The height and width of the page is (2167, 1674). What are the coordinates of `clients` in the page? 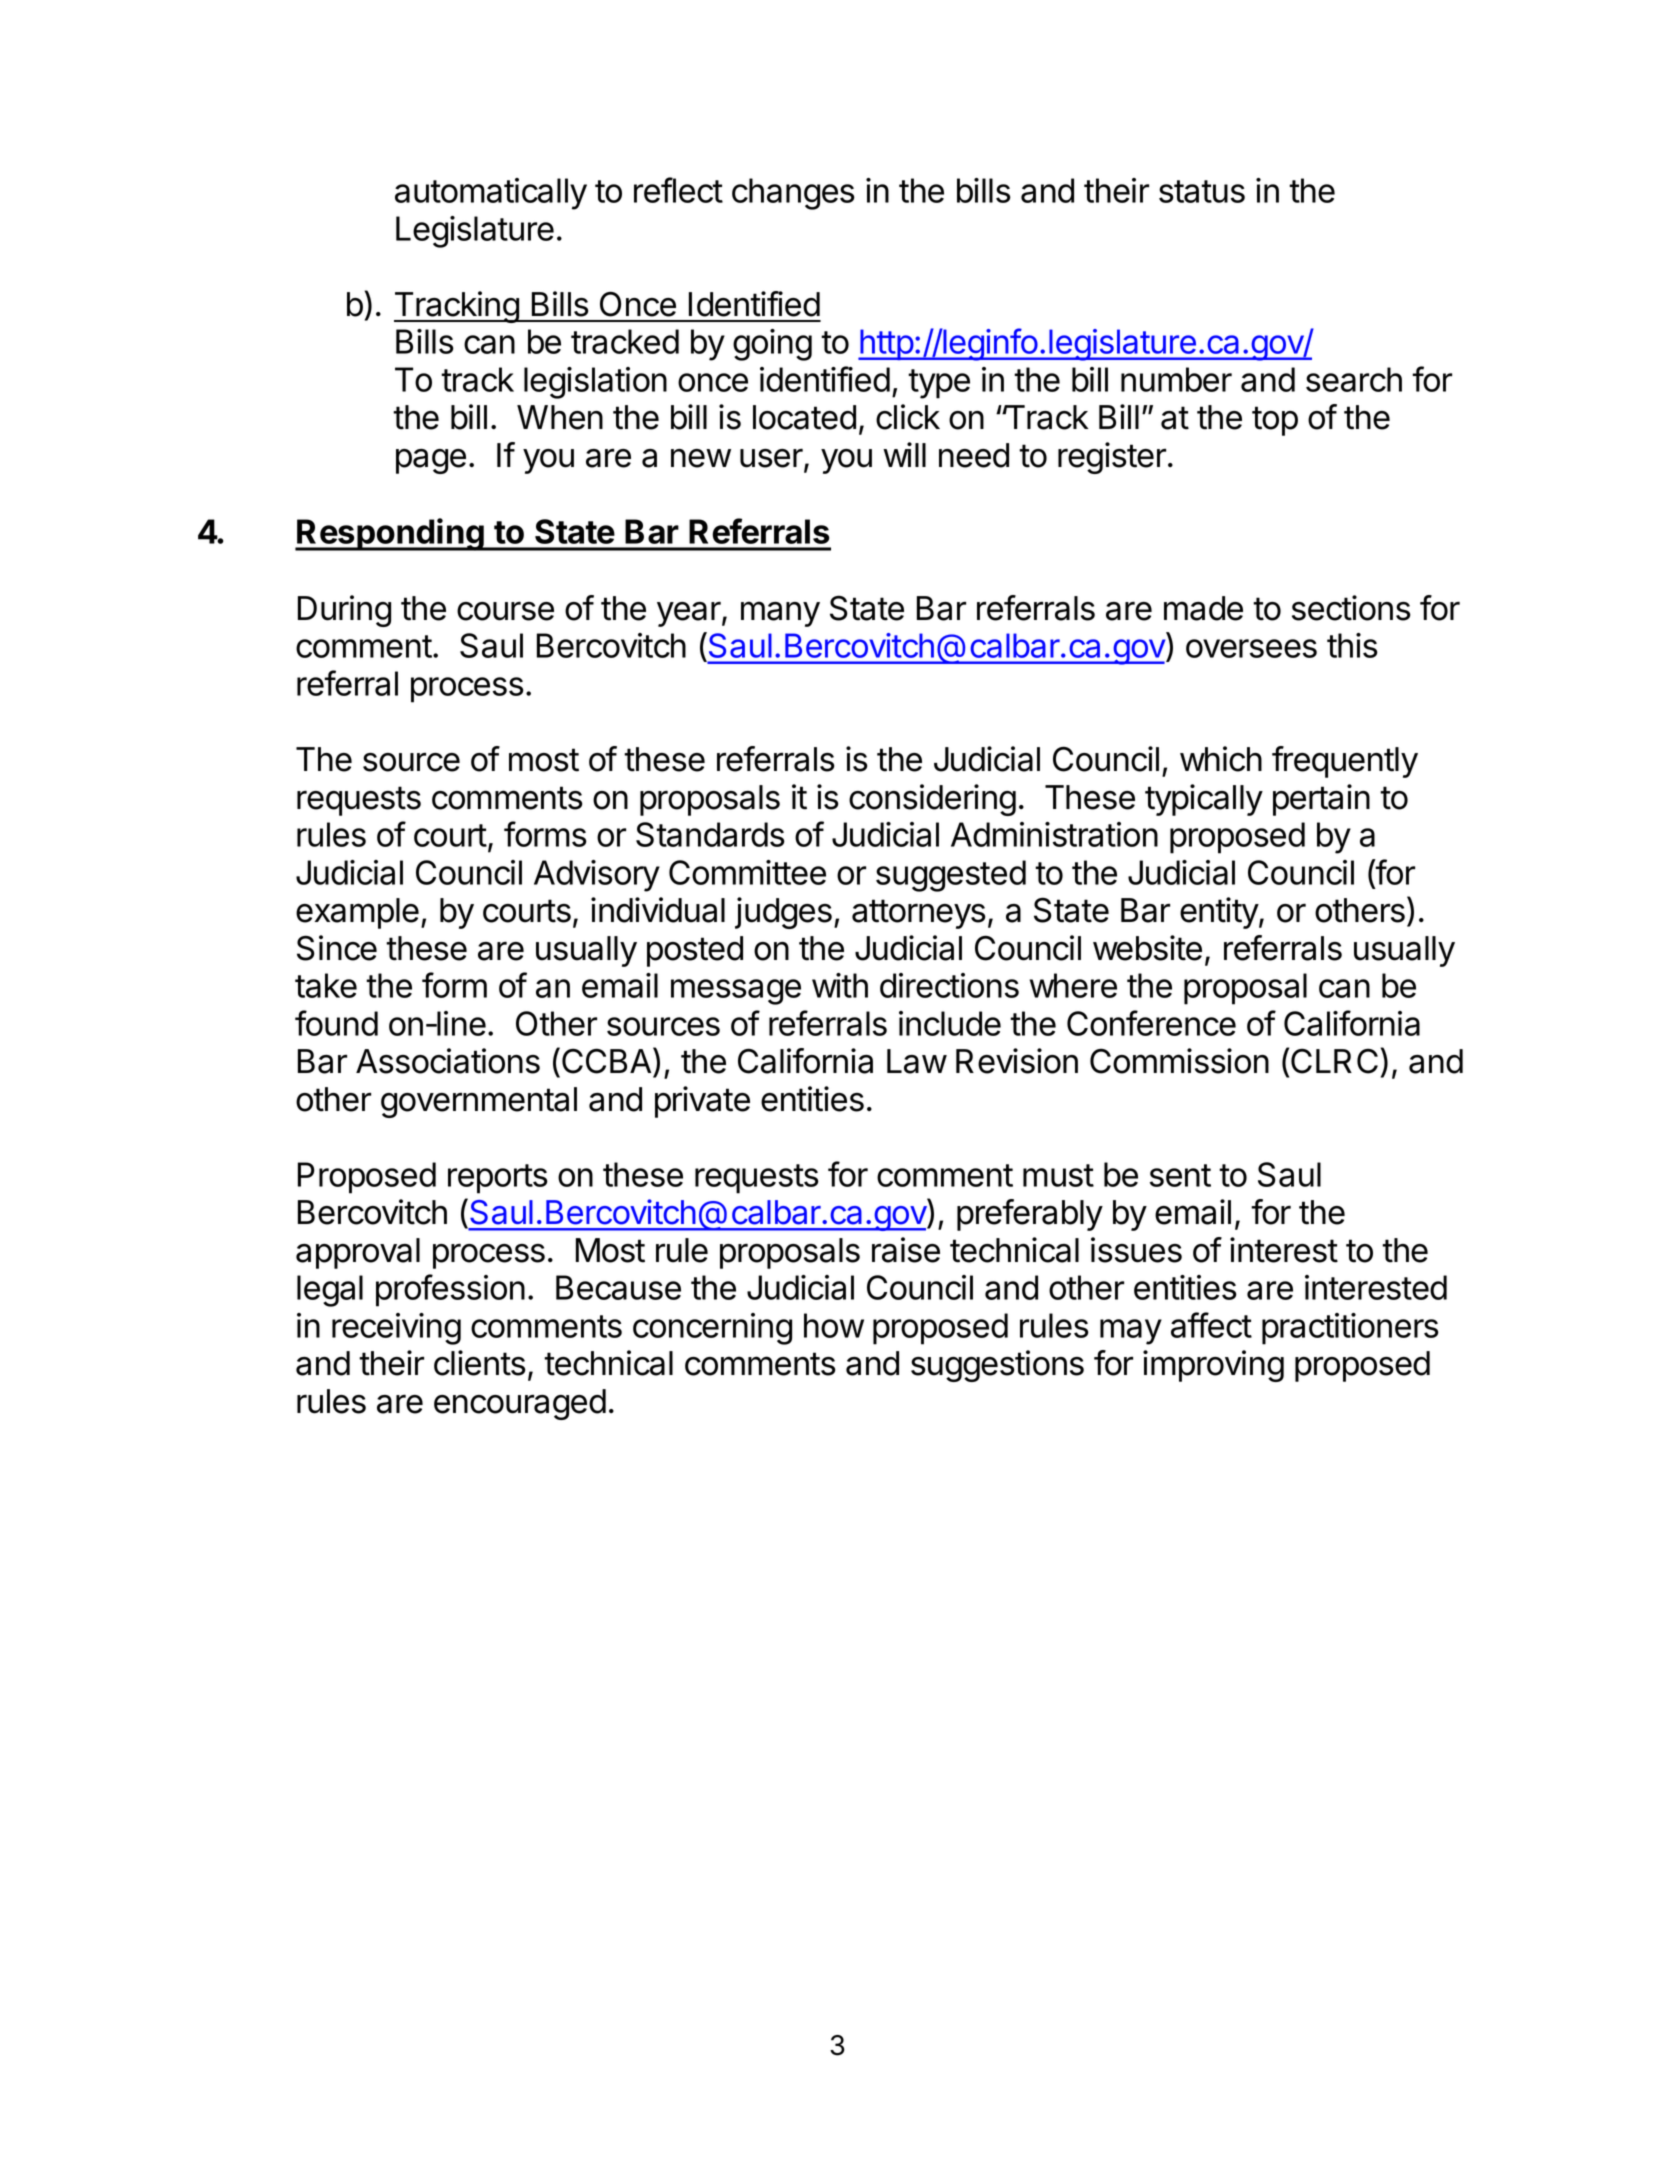 It's located at (480, 1363).
